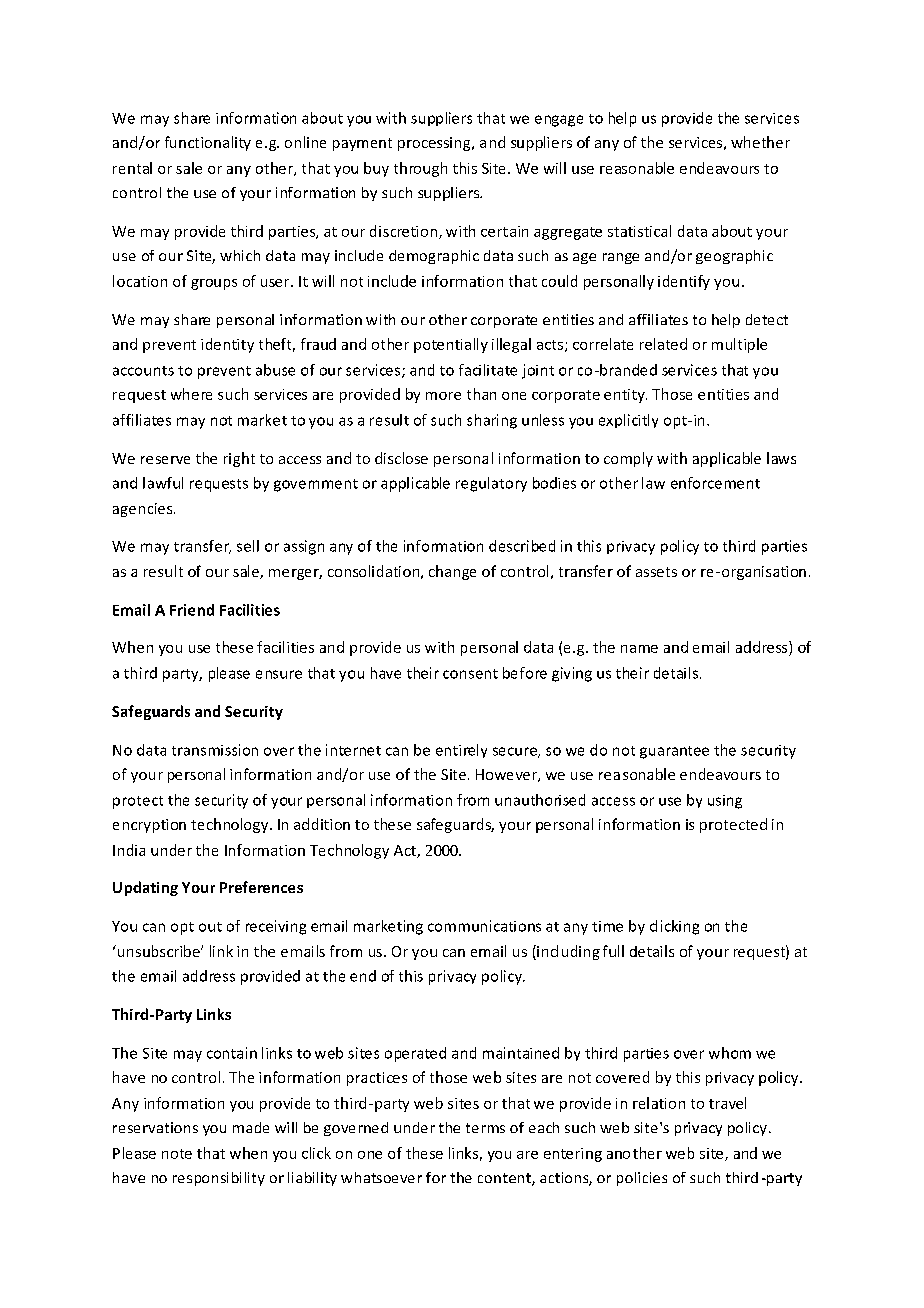 The height and width of the screenshot is (1308, 924). What do you see at coordinates (208, 143) in the screenshot?
I see `functionality` at bounding box center [208, 143].
